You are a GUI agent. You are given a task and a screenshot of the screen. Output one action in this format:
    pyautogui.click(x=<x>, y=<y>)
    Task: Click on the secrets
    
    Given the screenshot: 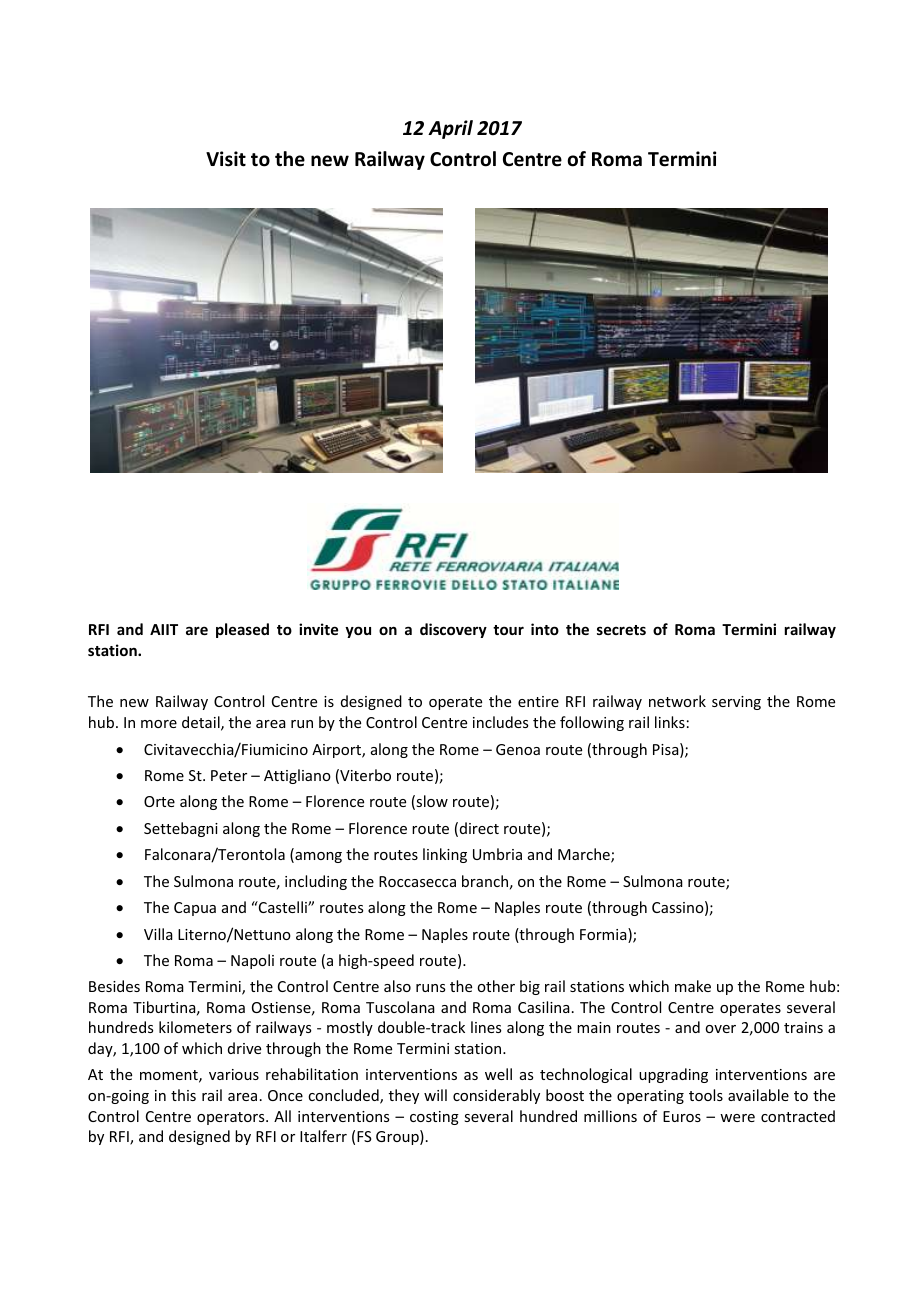 What is the action you would take?
    pyautogui.click(x=621, y=630)
